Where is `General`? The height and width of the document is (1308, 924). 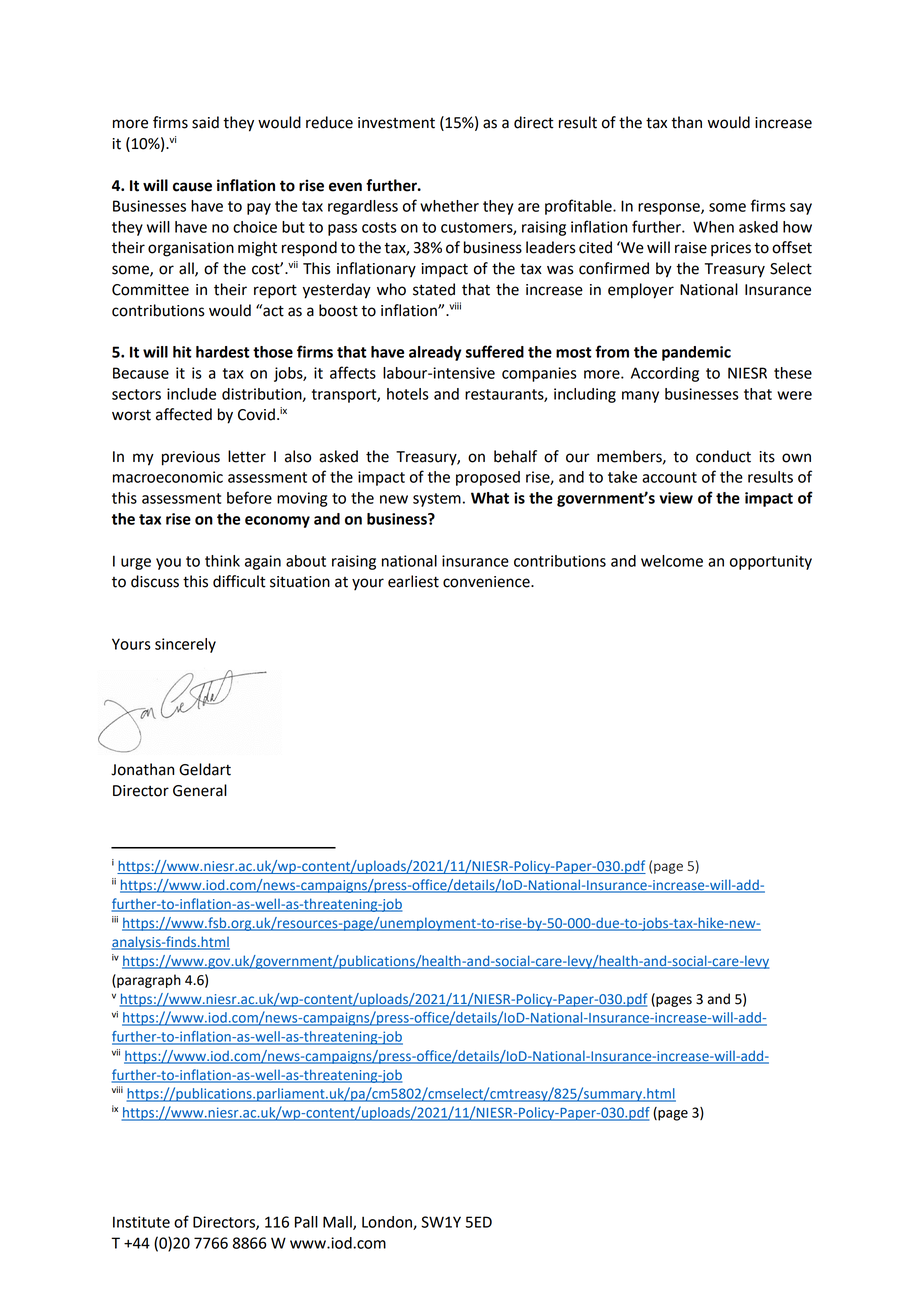 General is located at coordinates (200, 790).
